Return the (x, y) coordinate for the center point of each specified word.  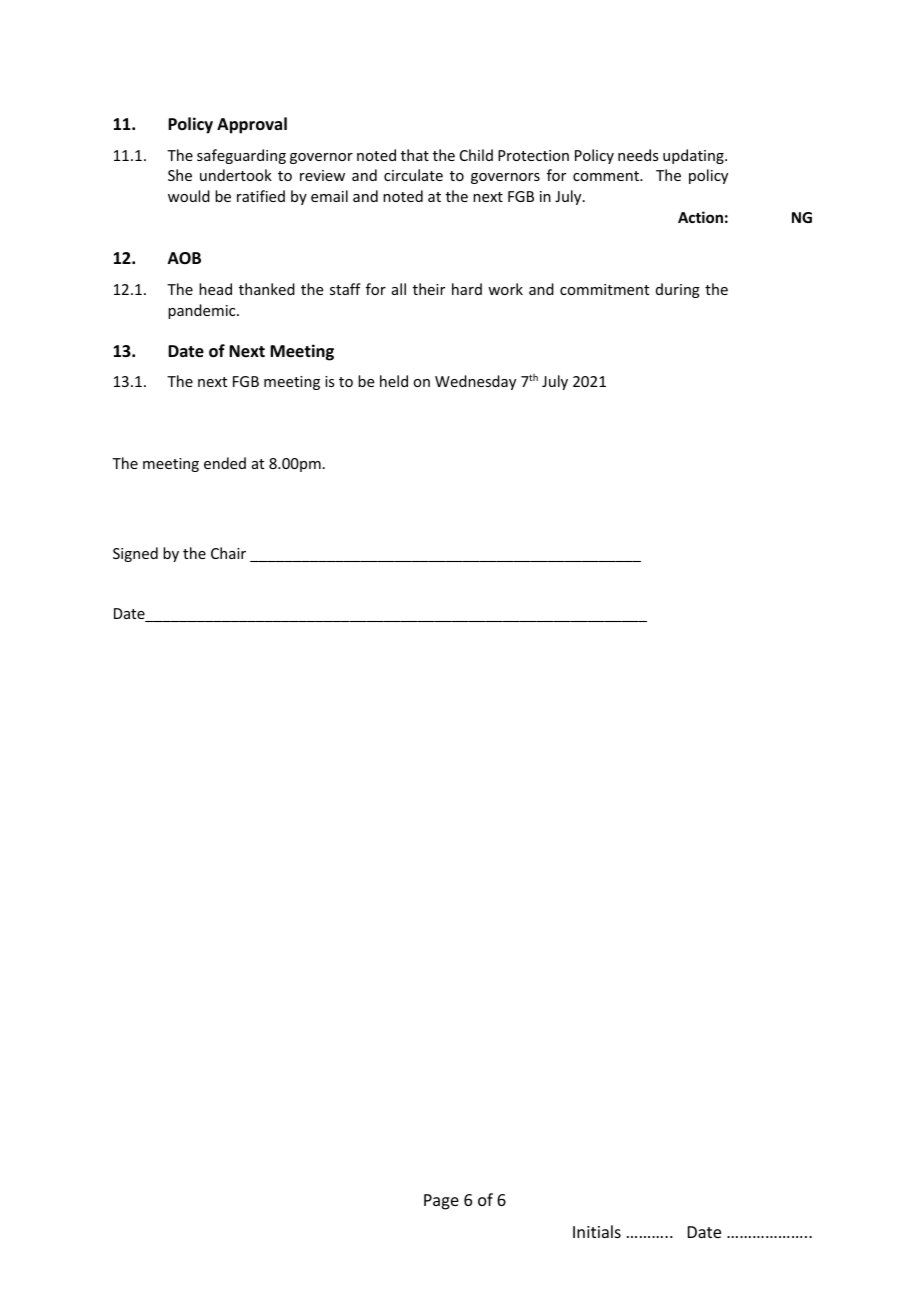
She (180, 175)
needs (638, 155)
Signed (135, 554)
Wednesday (475, 382)
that (415, 155)
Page (441, 1202)
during (678, 290)
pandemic (203, 311)
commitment (604, 289)
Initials (597, 1231)
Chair (228, 553)
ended (225, 463)
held (394, 381)
